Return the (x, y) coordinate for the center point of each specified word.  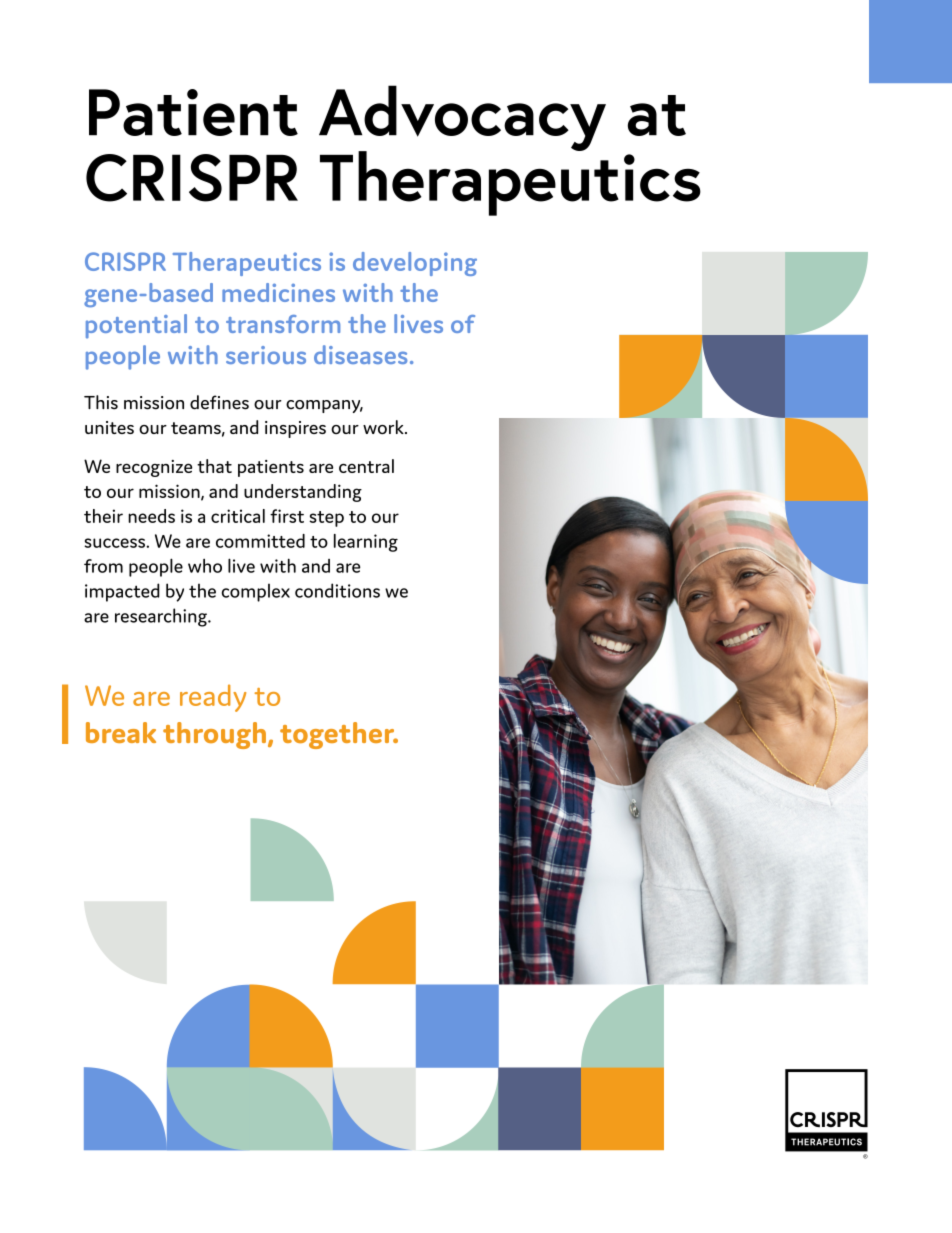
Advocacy (462, 119)
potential (136, 326)
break (121, 732)
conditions (337, 590)
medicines (278, 292)
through (214, 735)
